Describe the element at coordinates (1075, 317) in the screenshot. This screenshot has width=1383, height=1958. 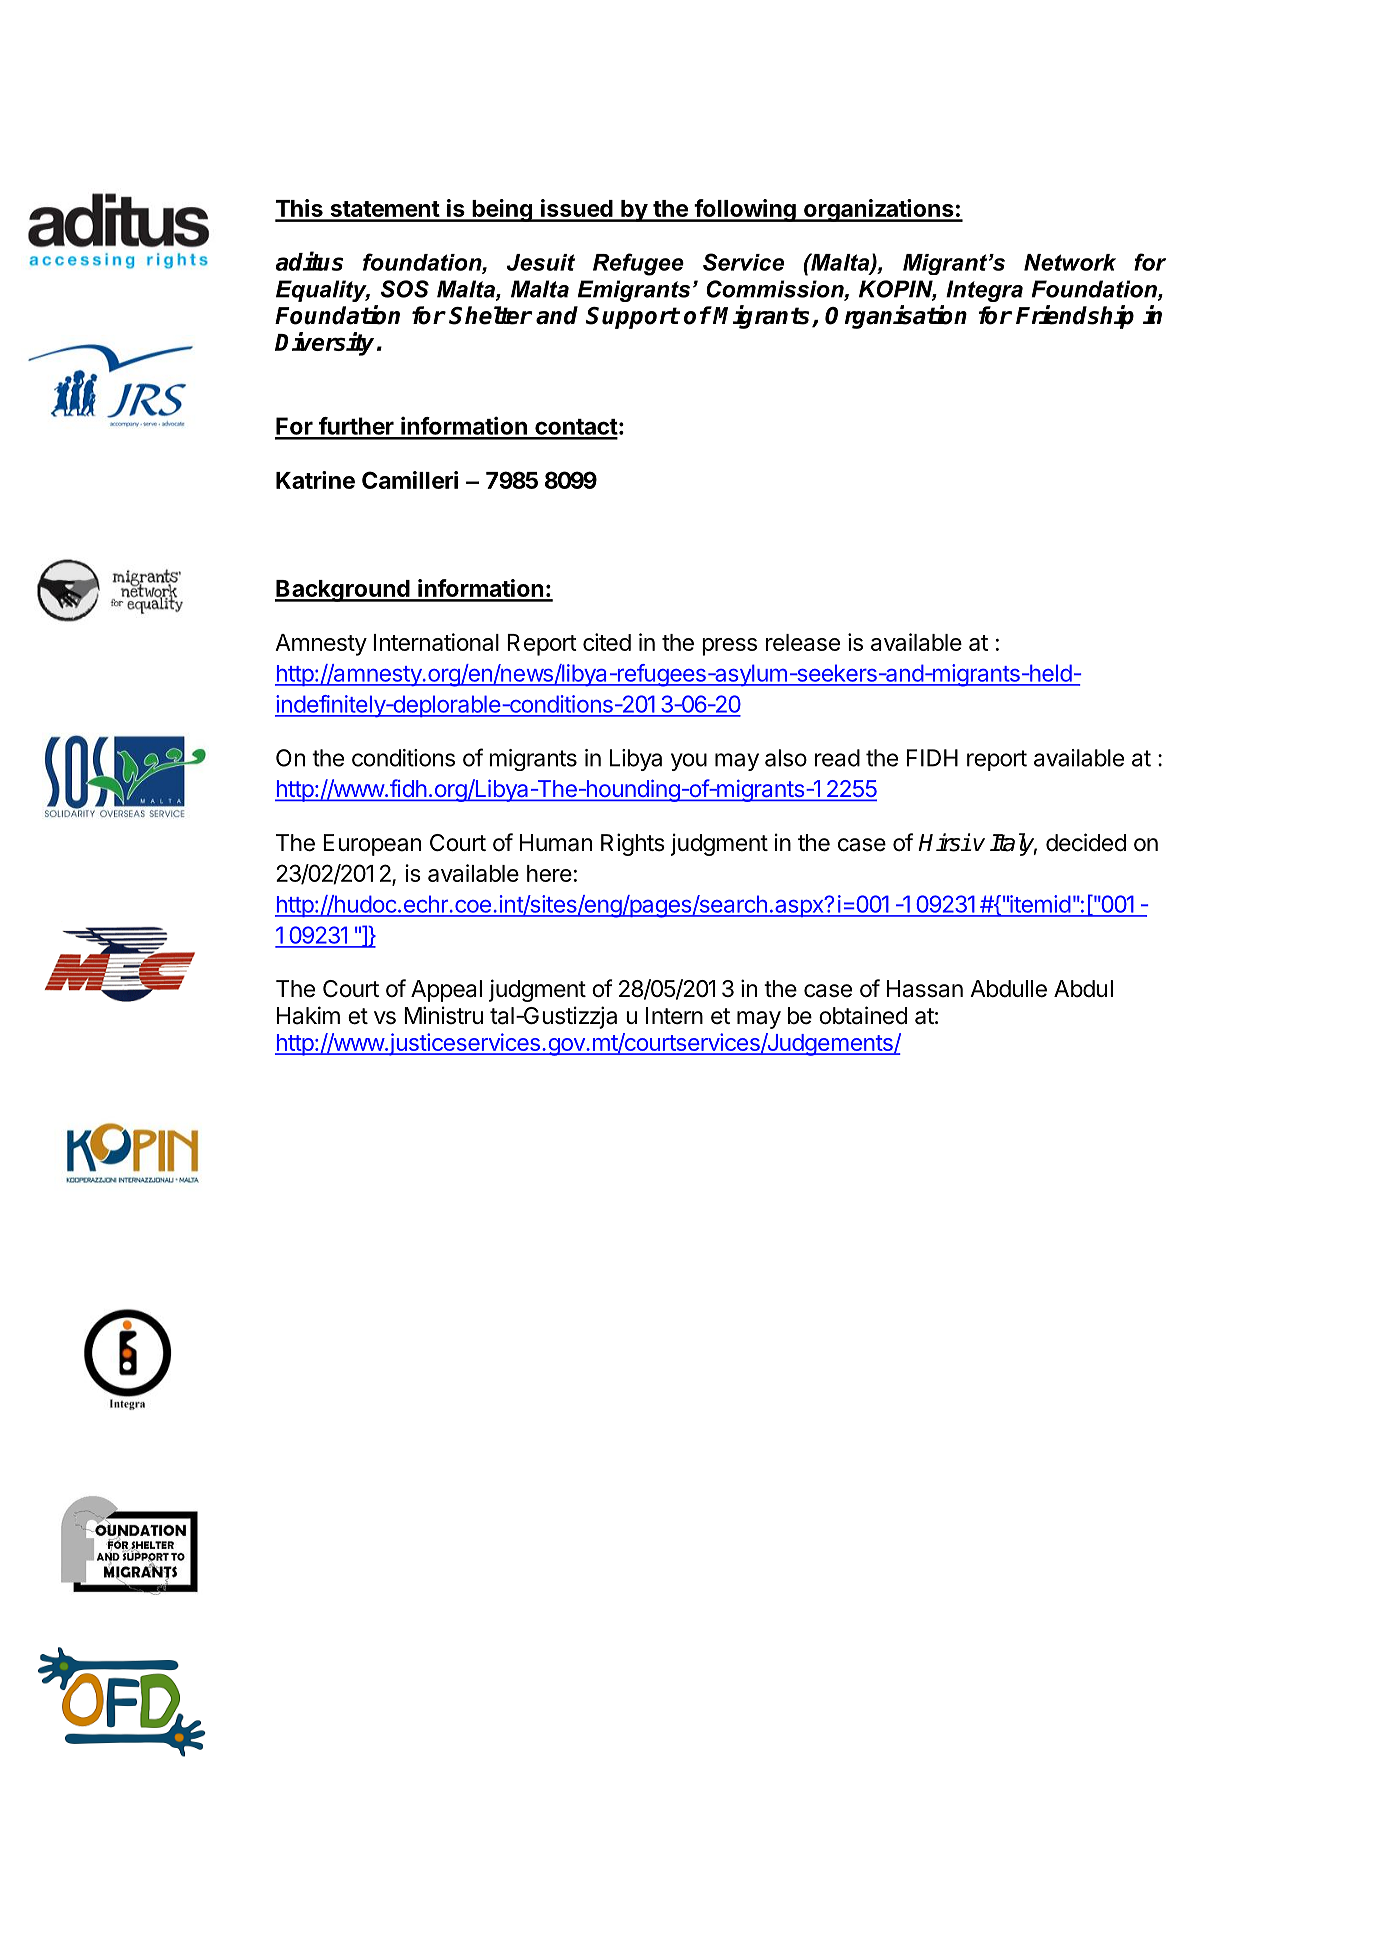
I see `Friendship` at that location.
